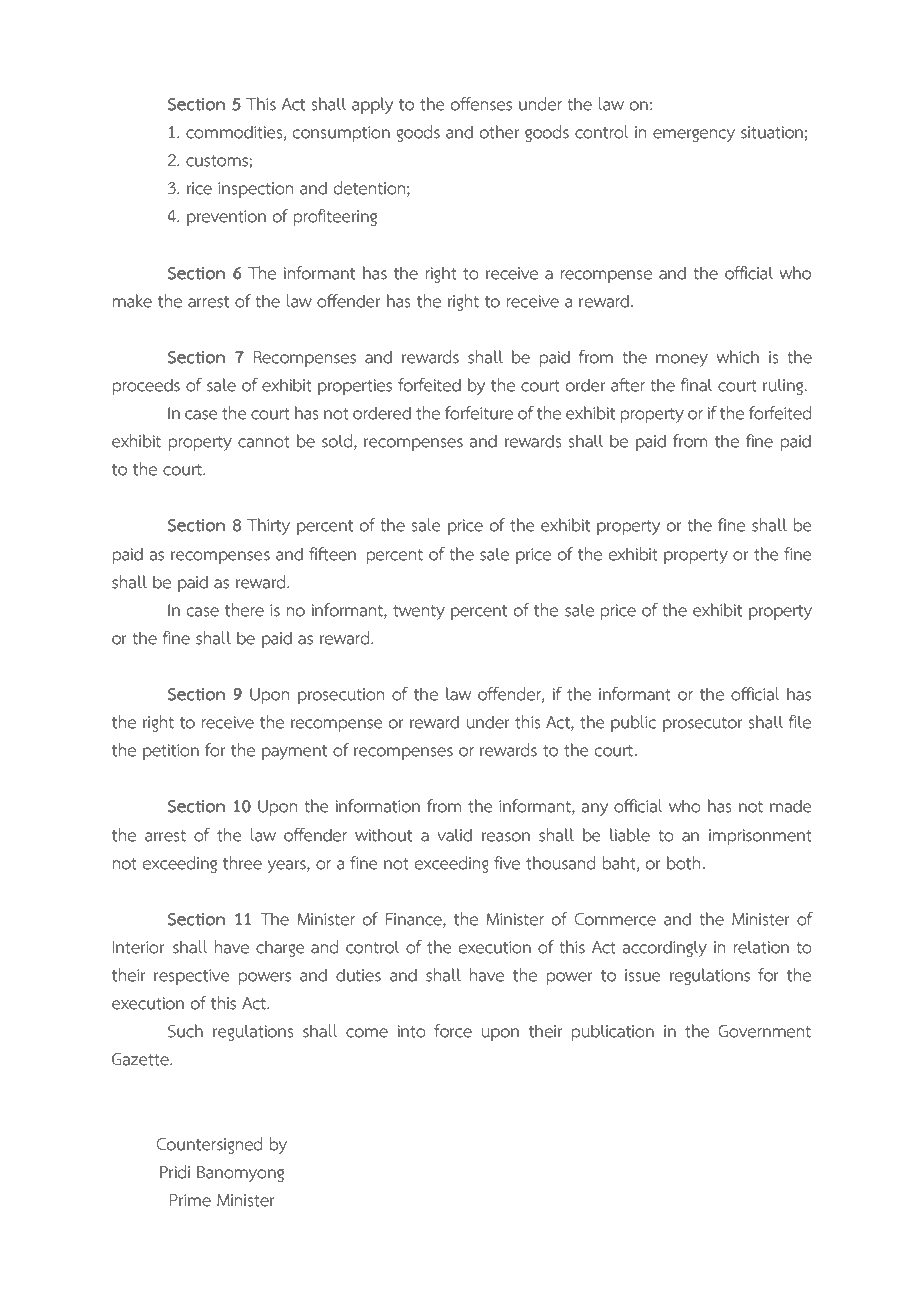  Describe the element at coordinates (190, 1200) in the image. I see `Prime` at that location.
